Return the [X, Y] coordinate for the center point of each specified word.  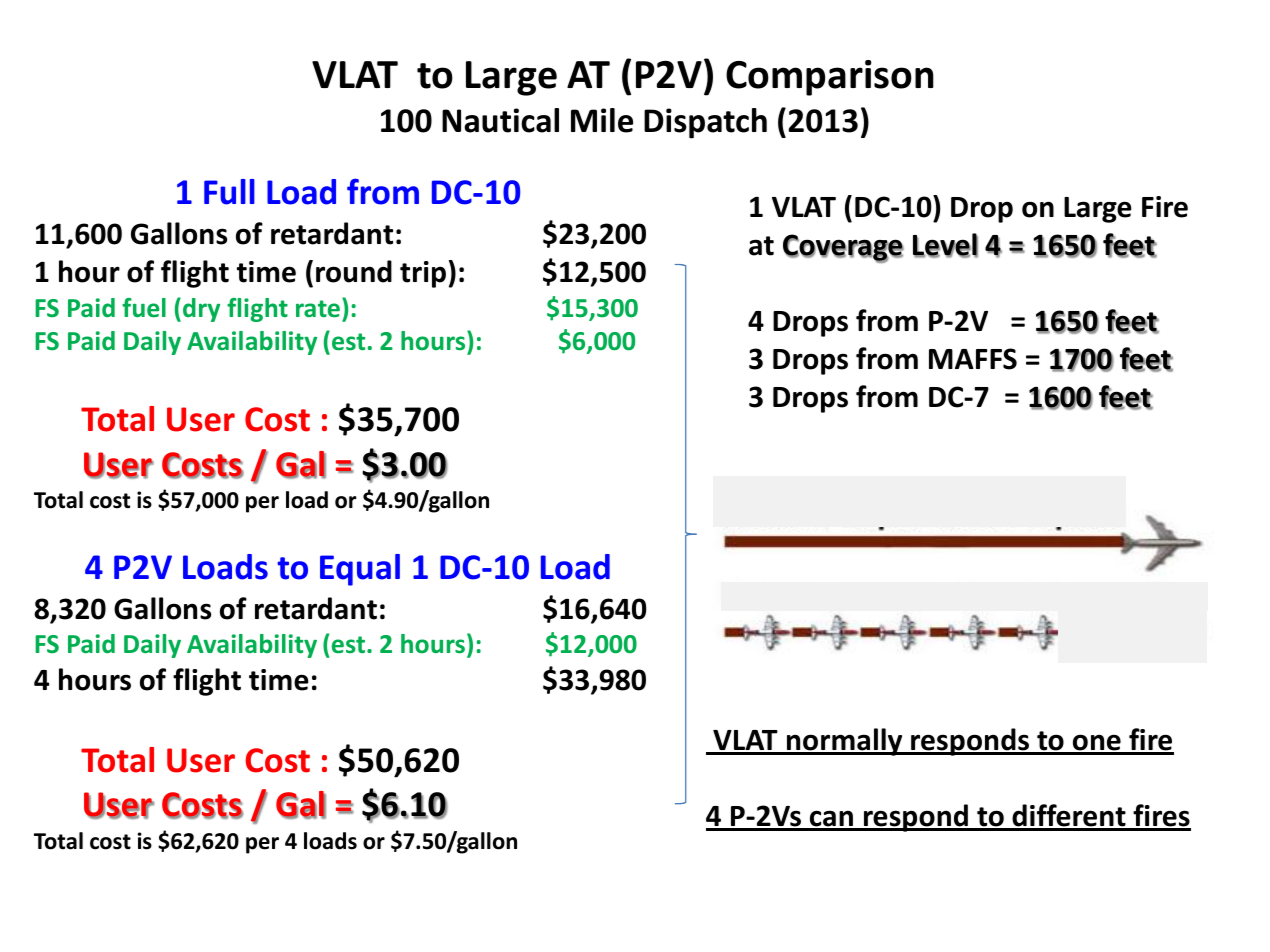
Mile [602, 120]
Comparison [830, 78]
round [354, 271]
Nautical [500, 120]
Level [945, 245]
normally [845, 742]
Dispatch [705, 123]
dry [201, 310]
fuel [144, 308]
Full [229, 192]
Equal [360, 570]
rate [318, 309]
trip [423, 274]
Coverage [843, 248]
